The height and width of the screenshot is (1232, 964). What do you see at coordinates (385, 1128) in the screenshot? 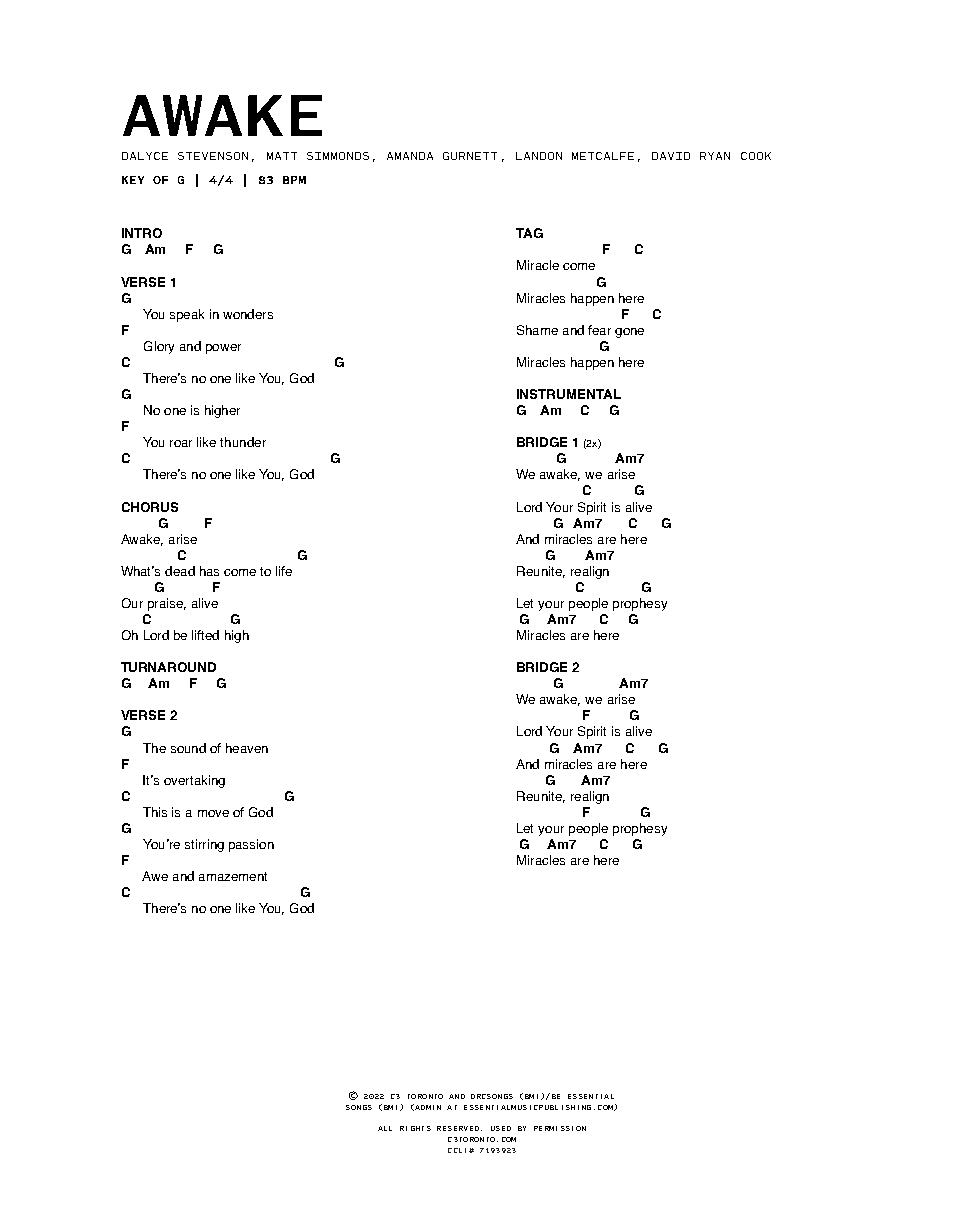
I see `ALL` at bounding box center [385, 1128].
